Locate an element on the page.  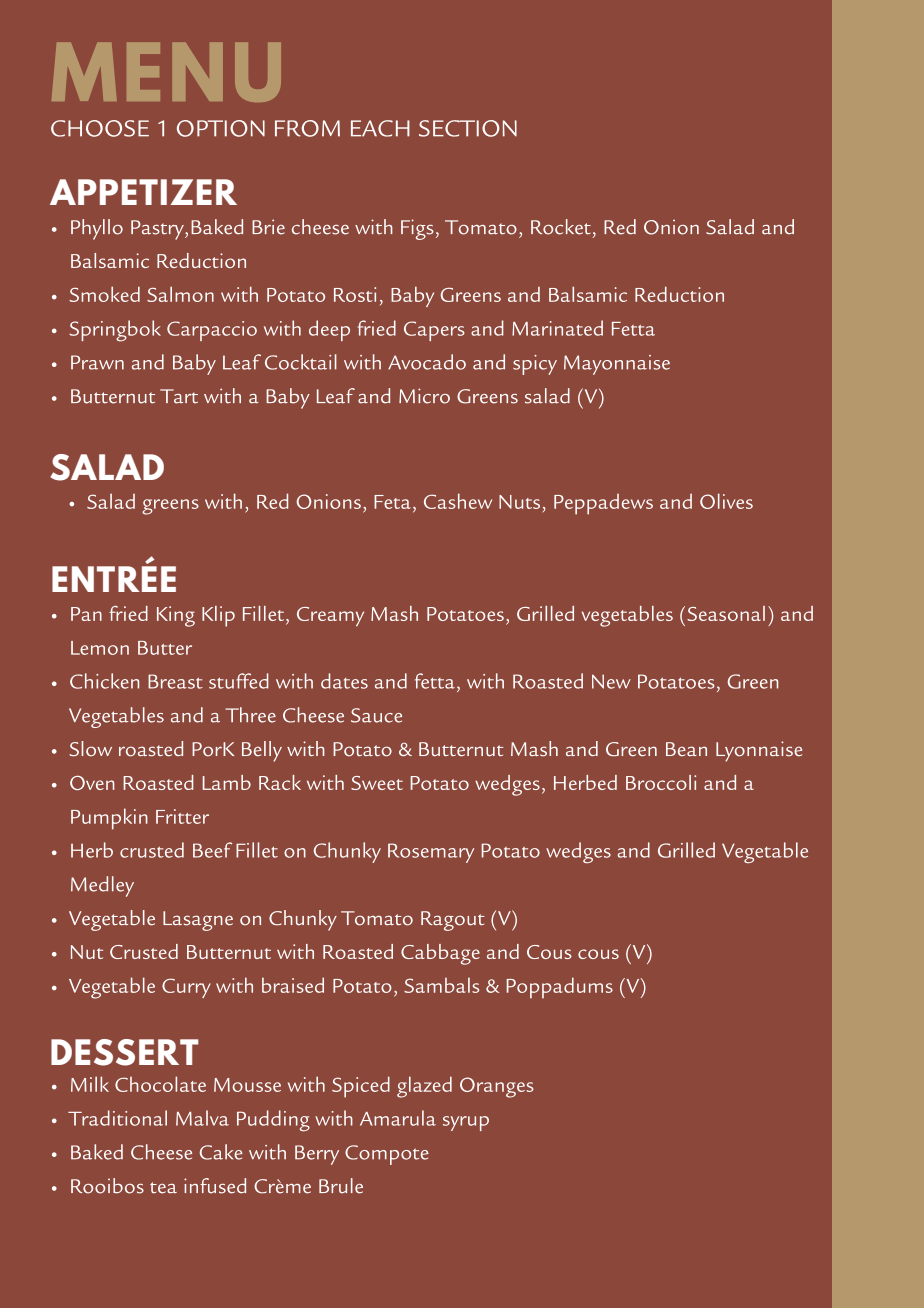
EACH is located at coordinates (380, 128).
